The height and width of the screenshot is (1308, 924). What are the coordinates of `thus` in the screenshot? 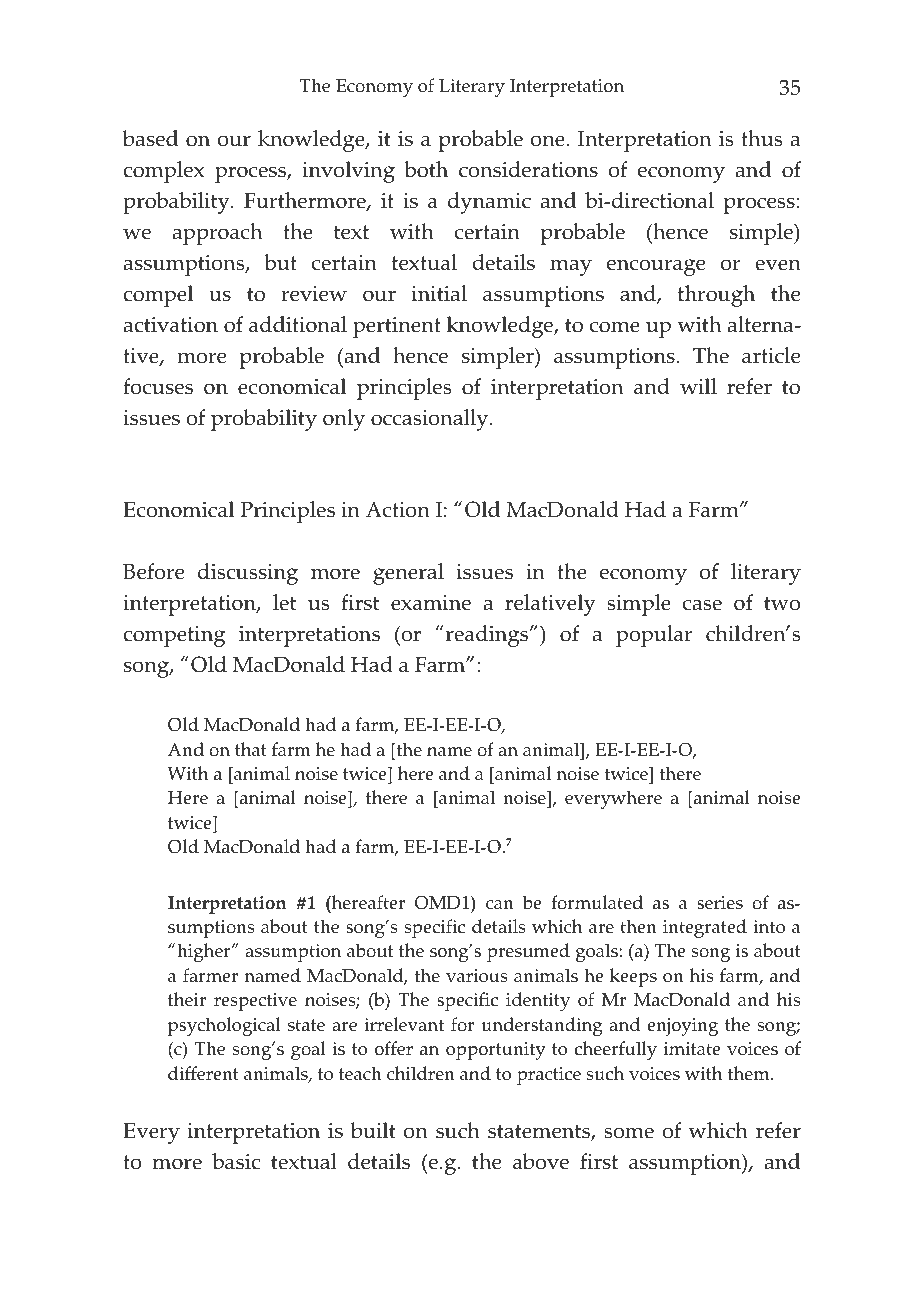 It's located at (761, 138).
